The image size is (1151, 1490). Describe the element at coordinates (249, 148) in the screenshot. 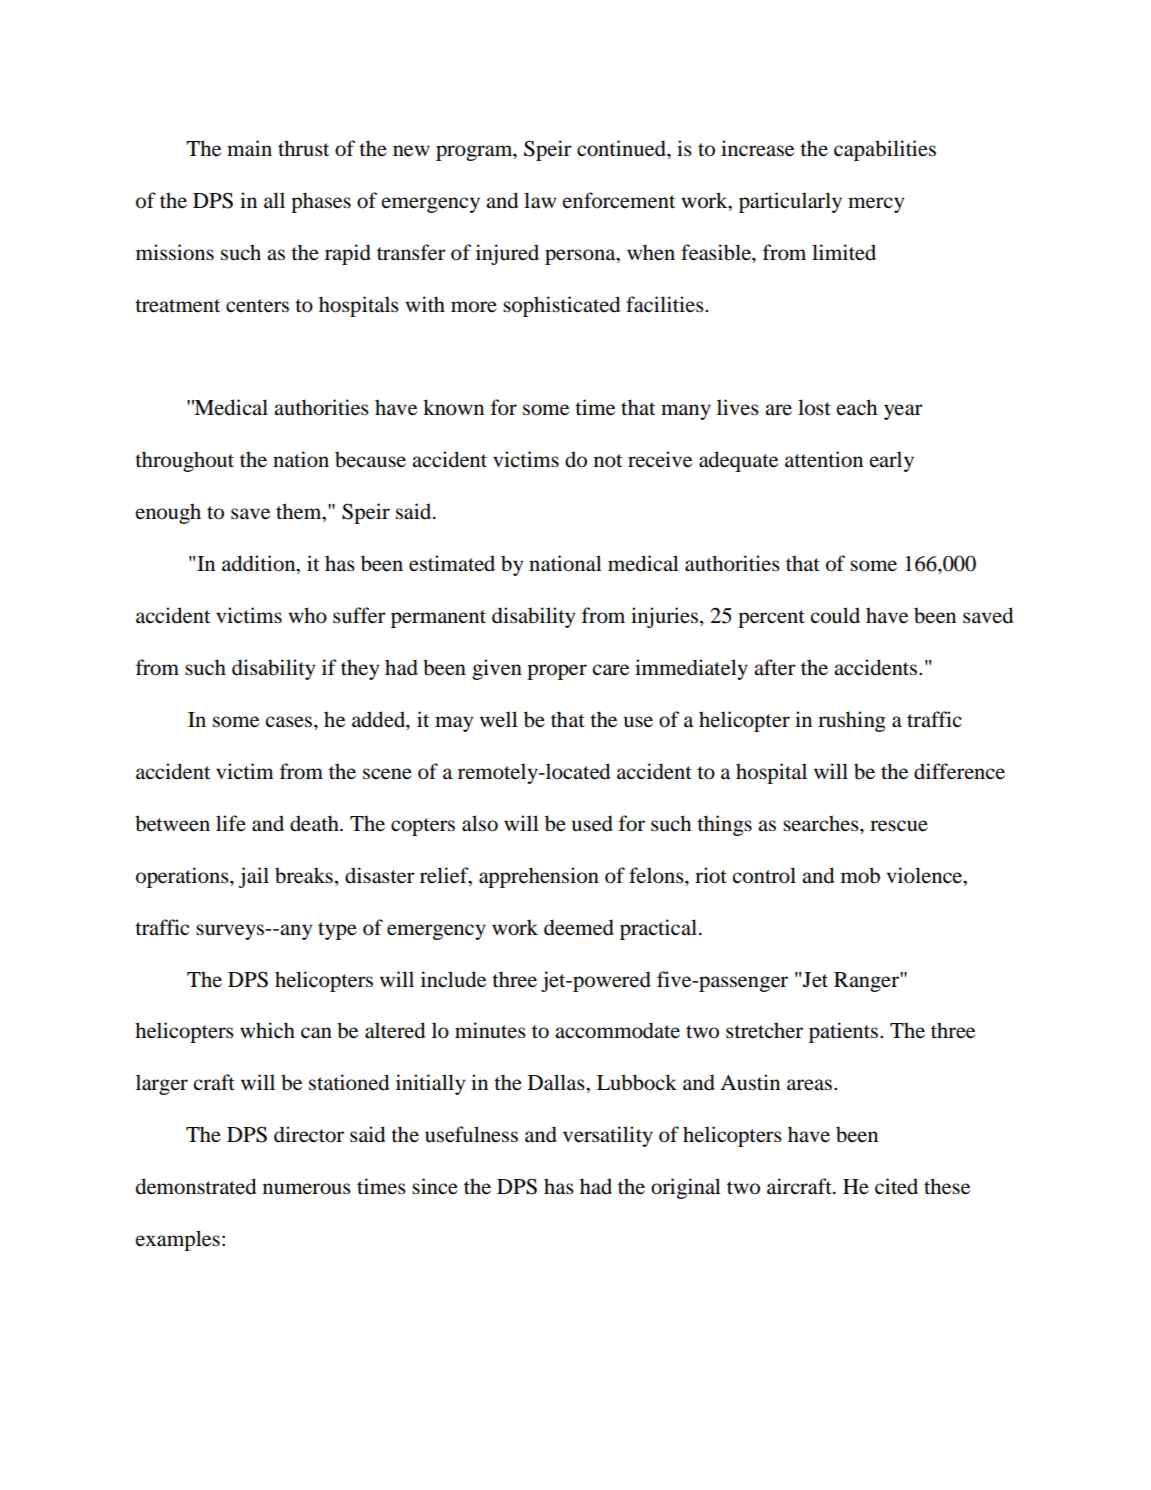

I see `main` at that location.
